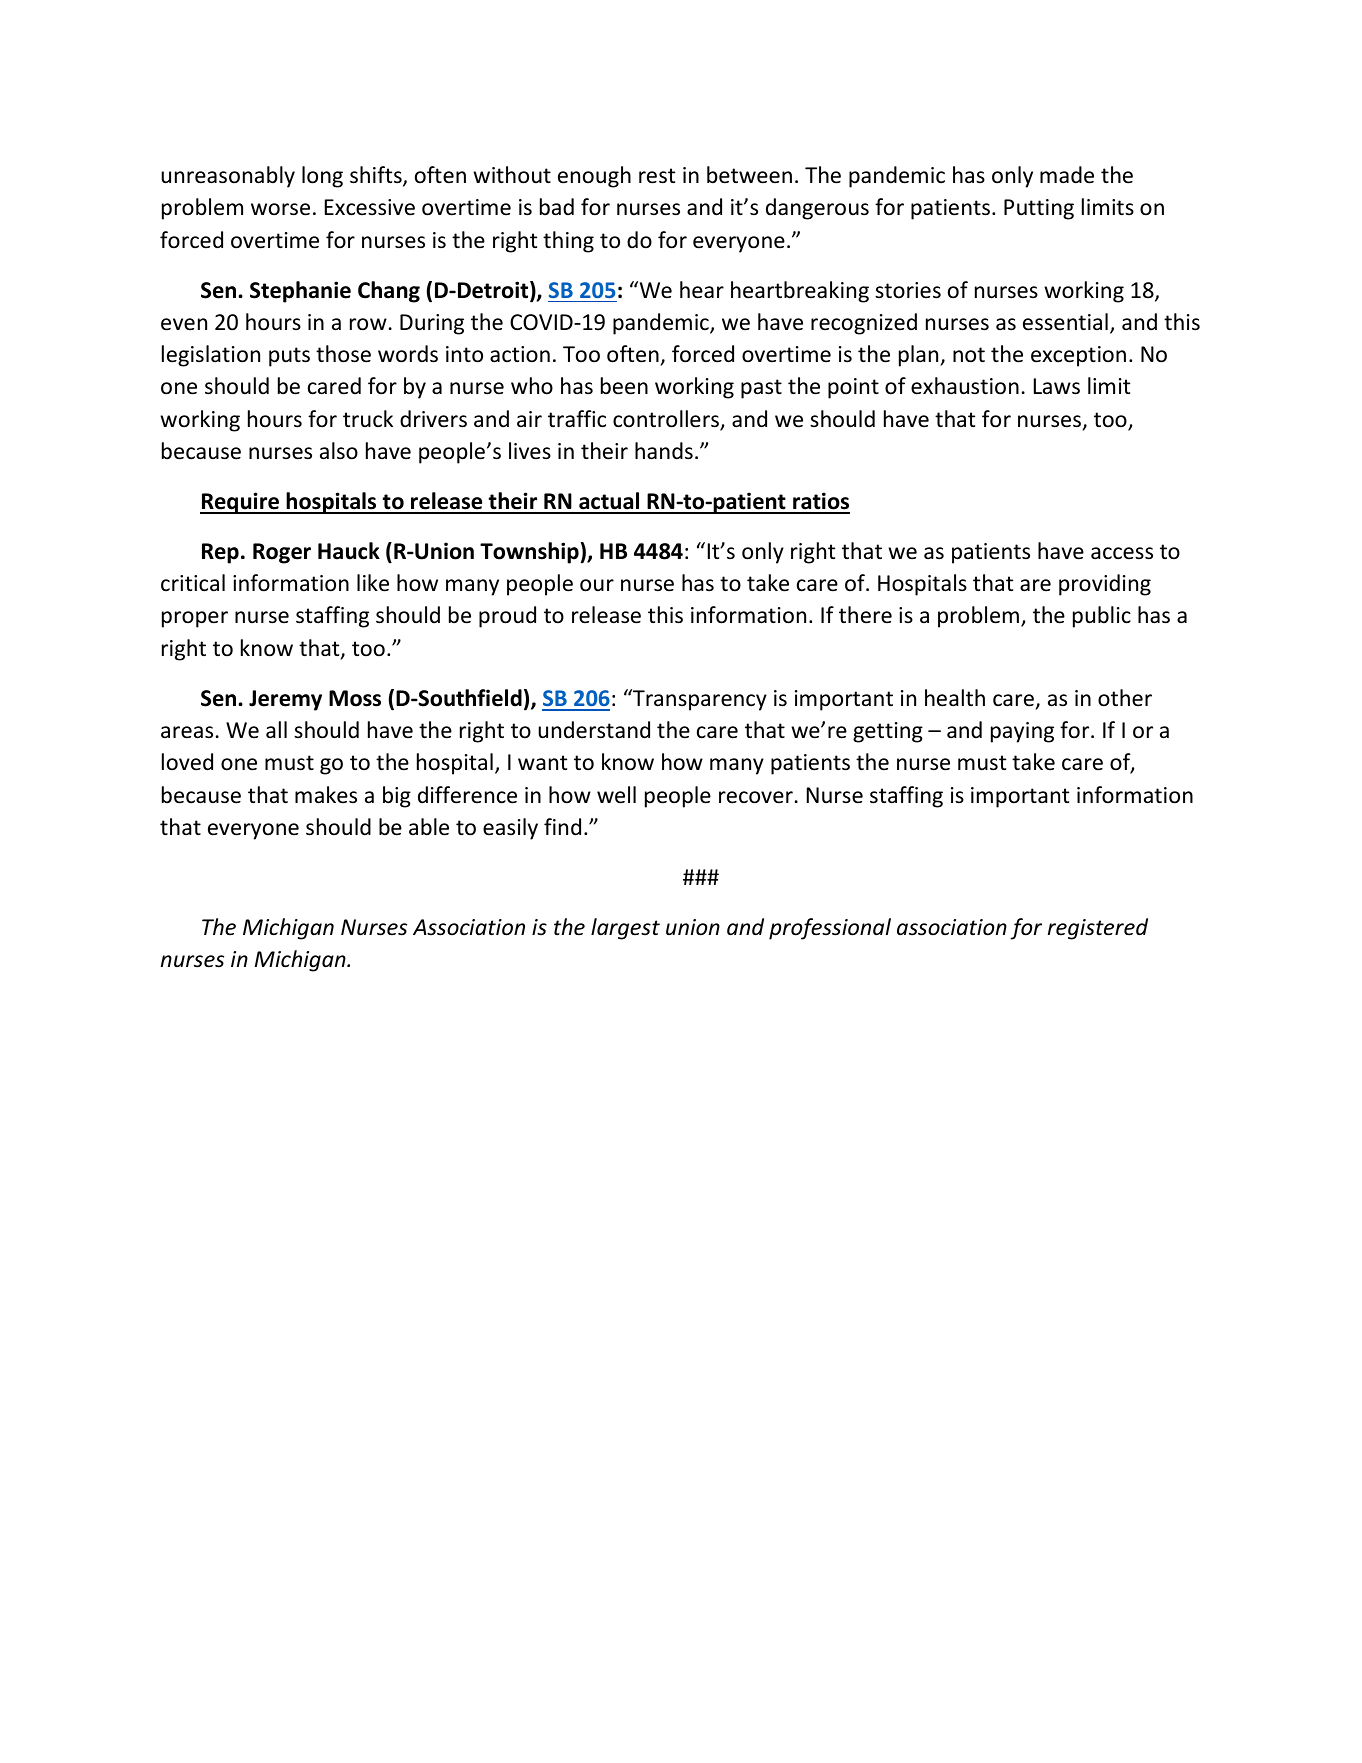 This image has height=1763, width=1362. Describe the element at coordinates (657, 176) in the image. I see `rest` at that location.
